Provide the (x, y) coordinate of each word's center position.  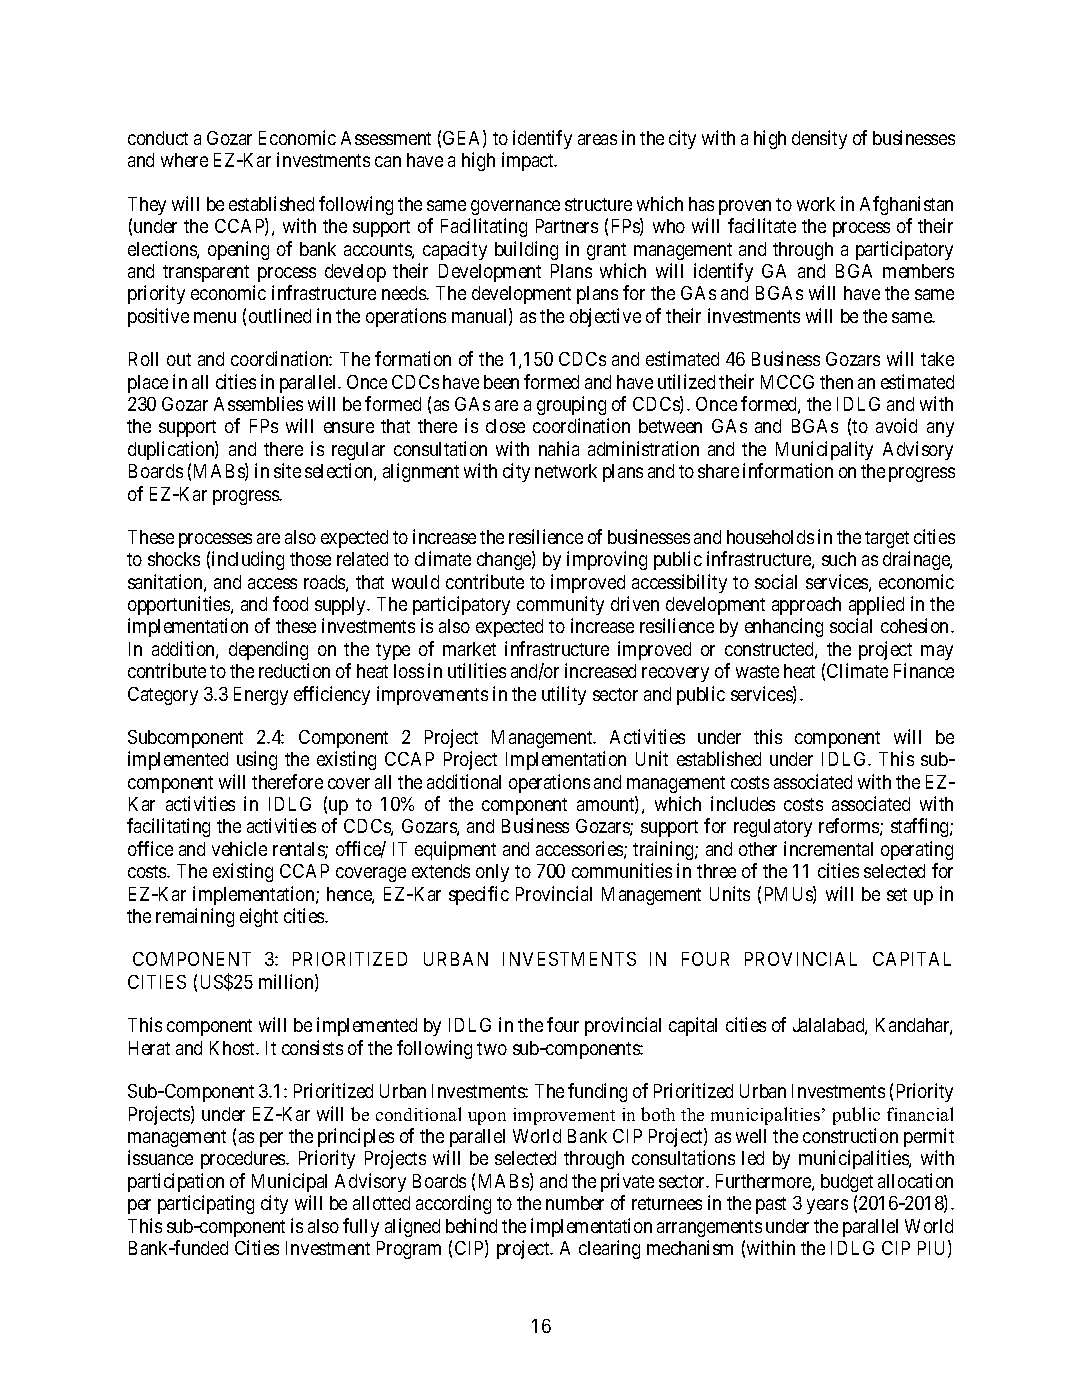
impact (529, 161)
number (575, 1203)
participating (206, 1204)
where (184, 160)
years (827, 1206)
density (819, 139)
